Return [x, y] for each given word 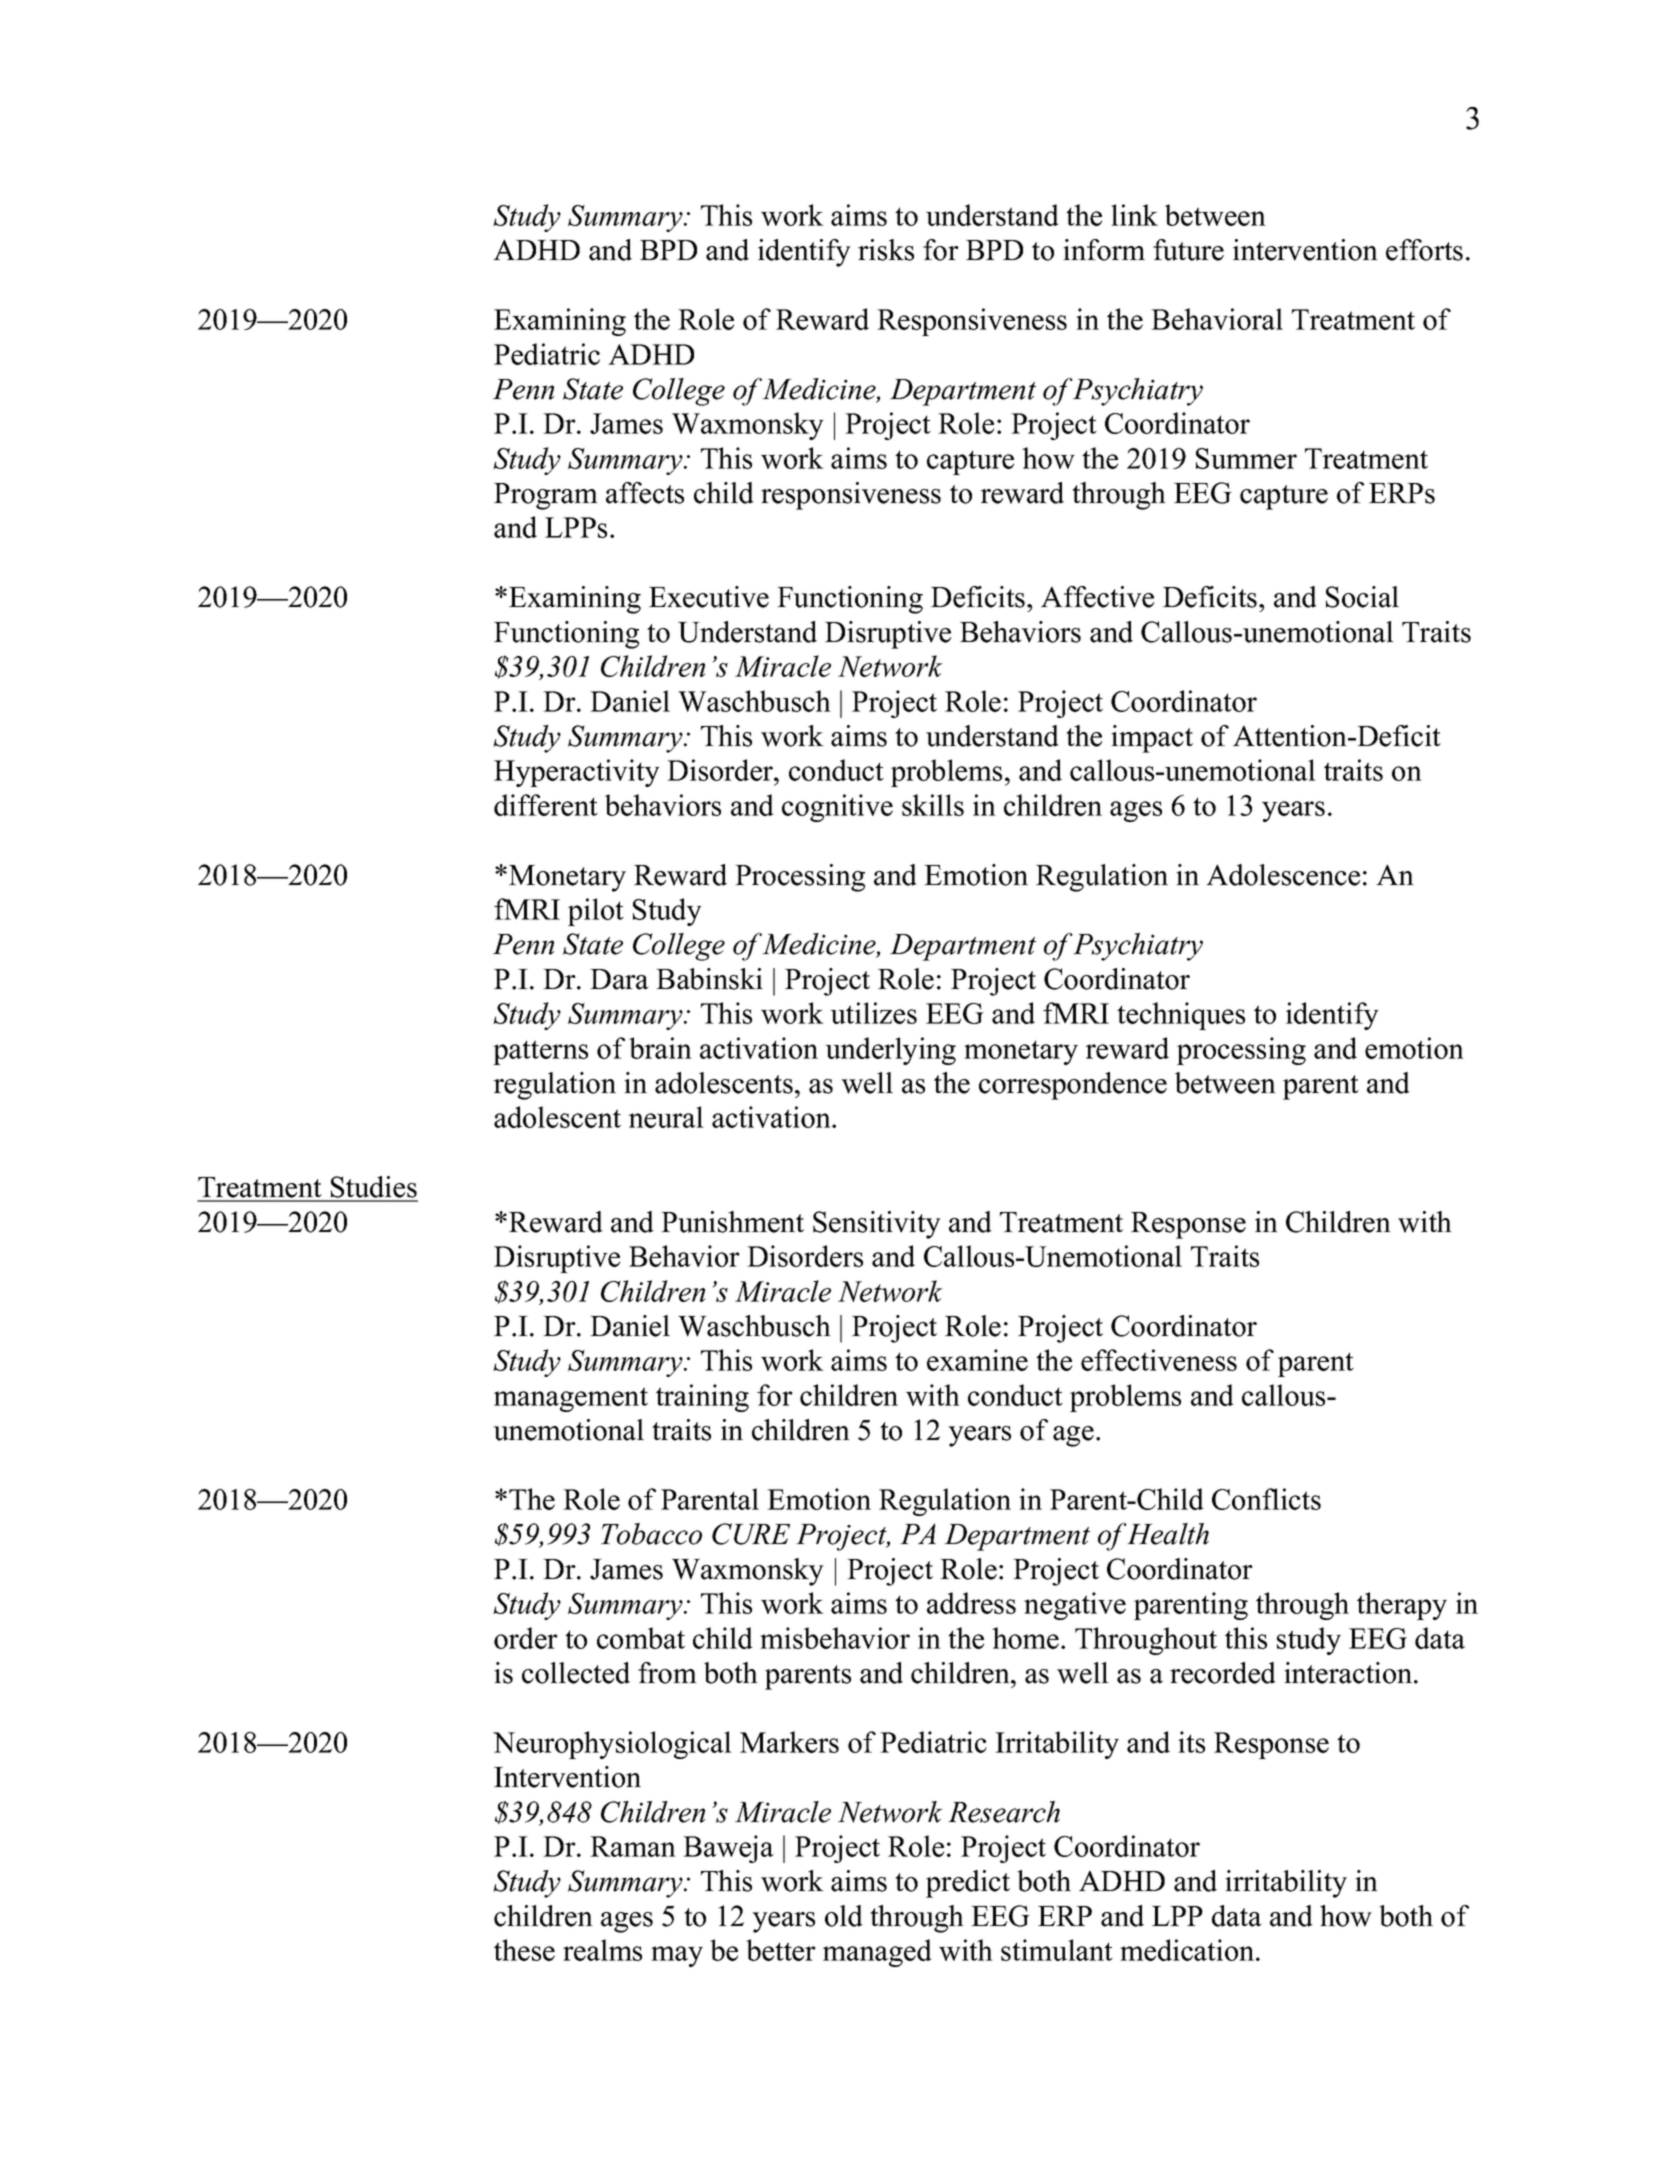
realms [602, 1950]
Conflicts [1266, 1499]
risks [886, 250]
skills [933, 805]
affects [645, 493]
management [571, 1399]
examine [977, 1360]
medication [1188, 1950]
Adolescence [1283, 875]
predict [968, 1884]
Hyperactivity [577, 773]
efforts [1424, 250]
